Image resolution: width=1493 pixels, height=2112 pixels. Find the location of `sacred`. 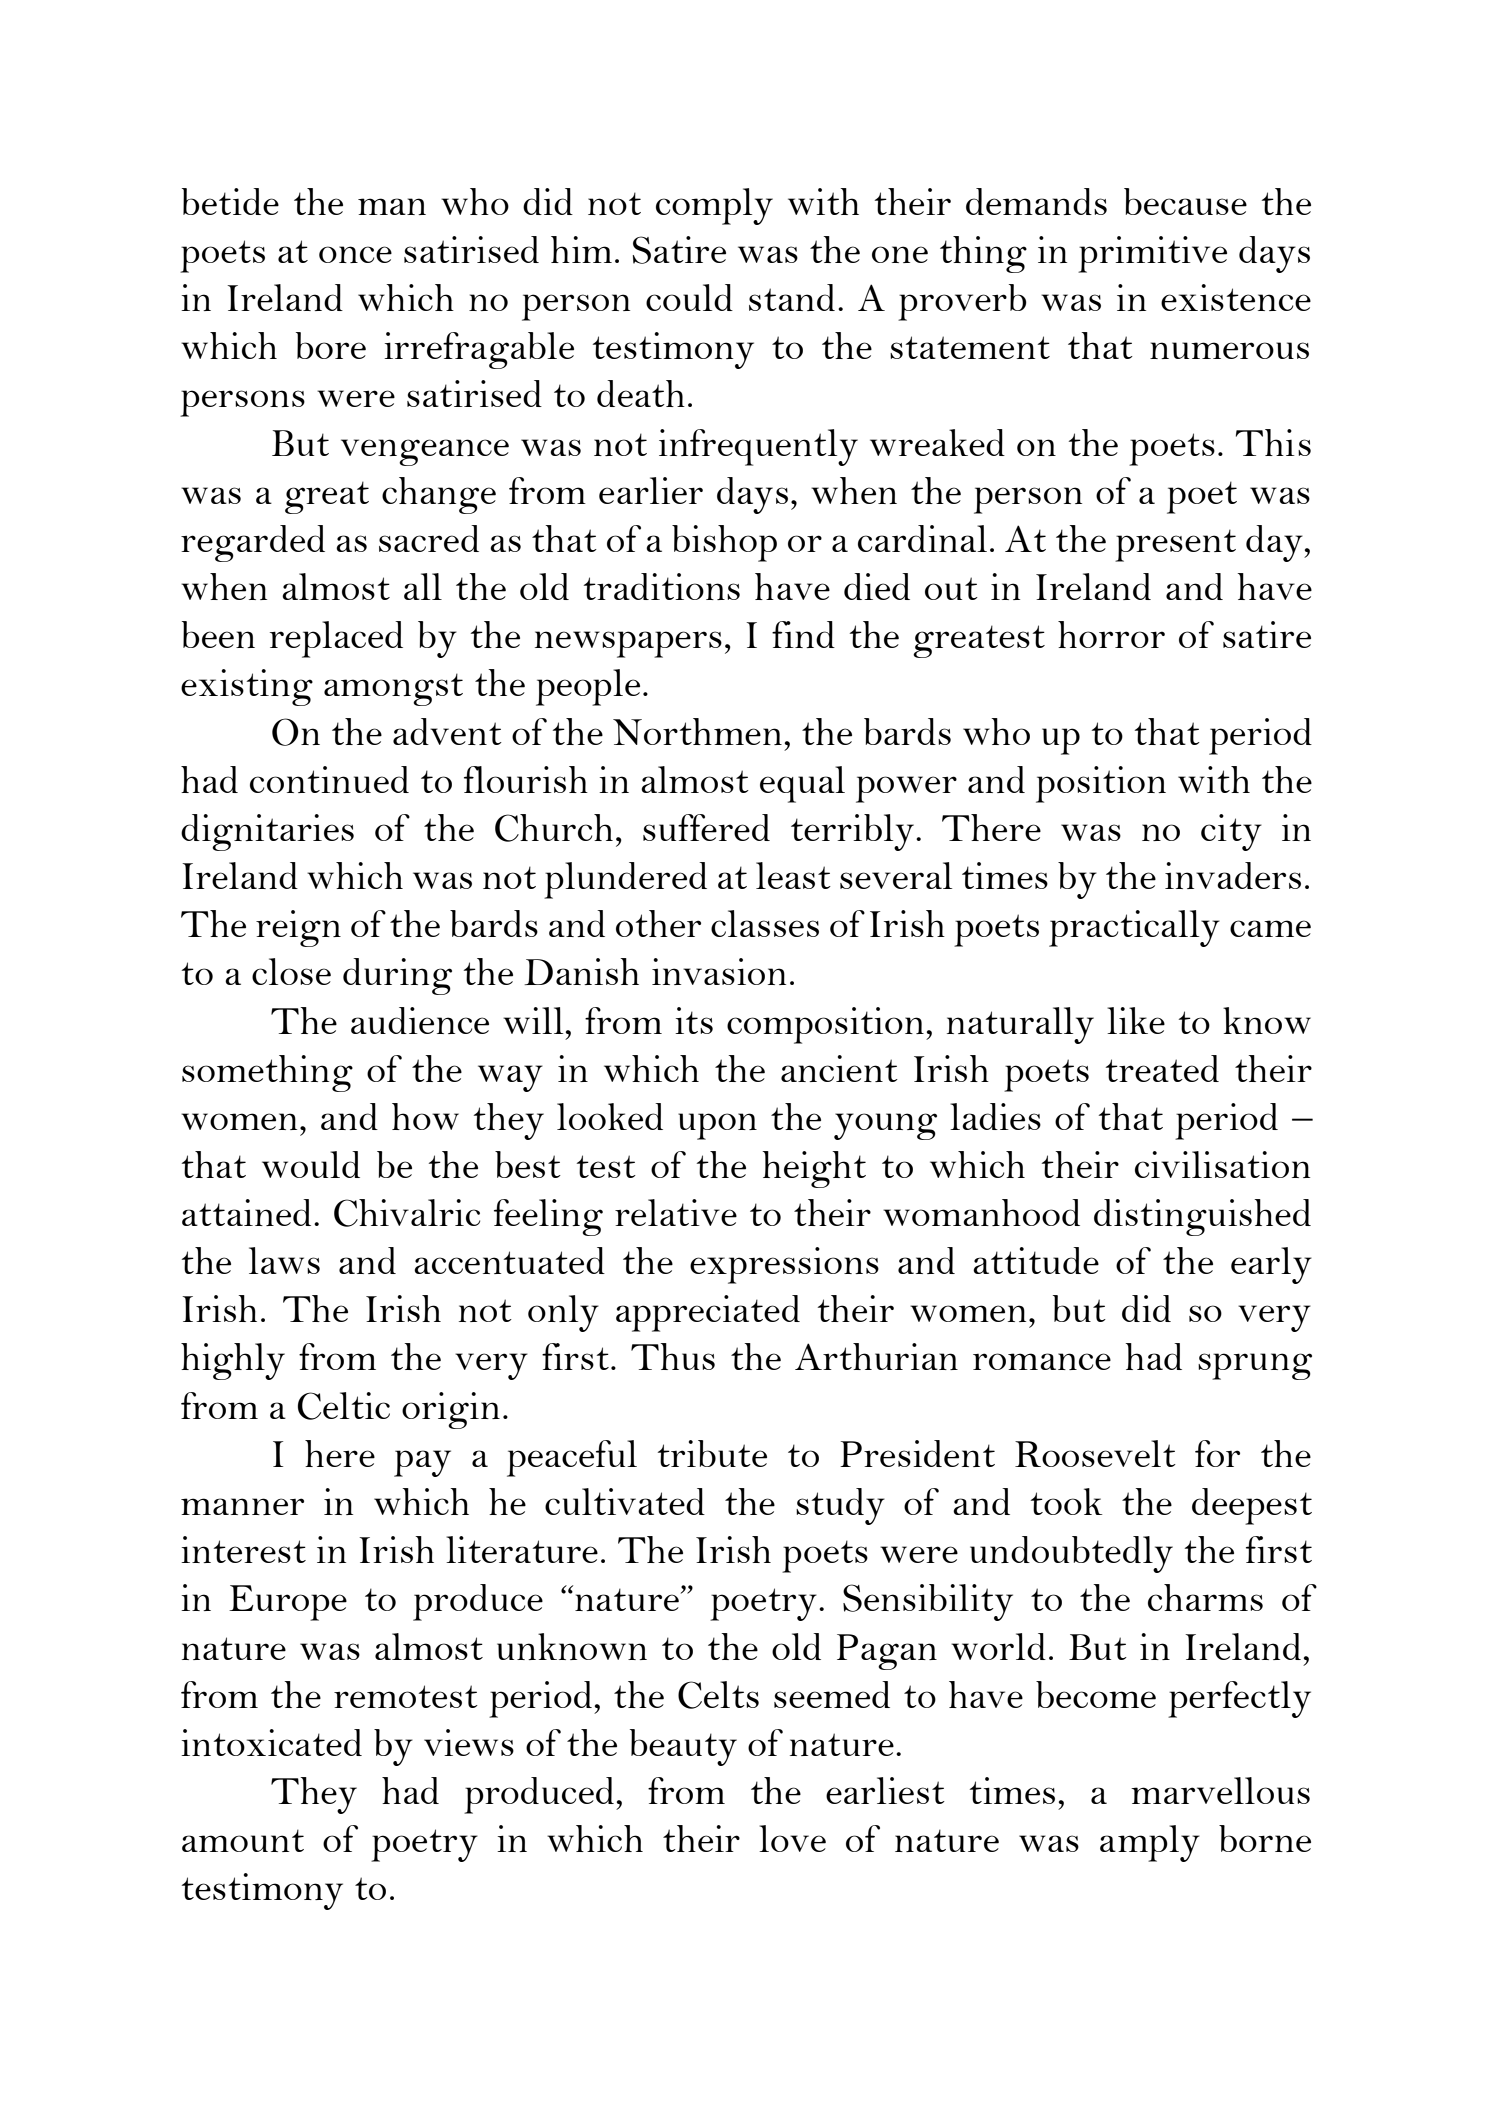

sacred is located at coordinates (429, 538).
